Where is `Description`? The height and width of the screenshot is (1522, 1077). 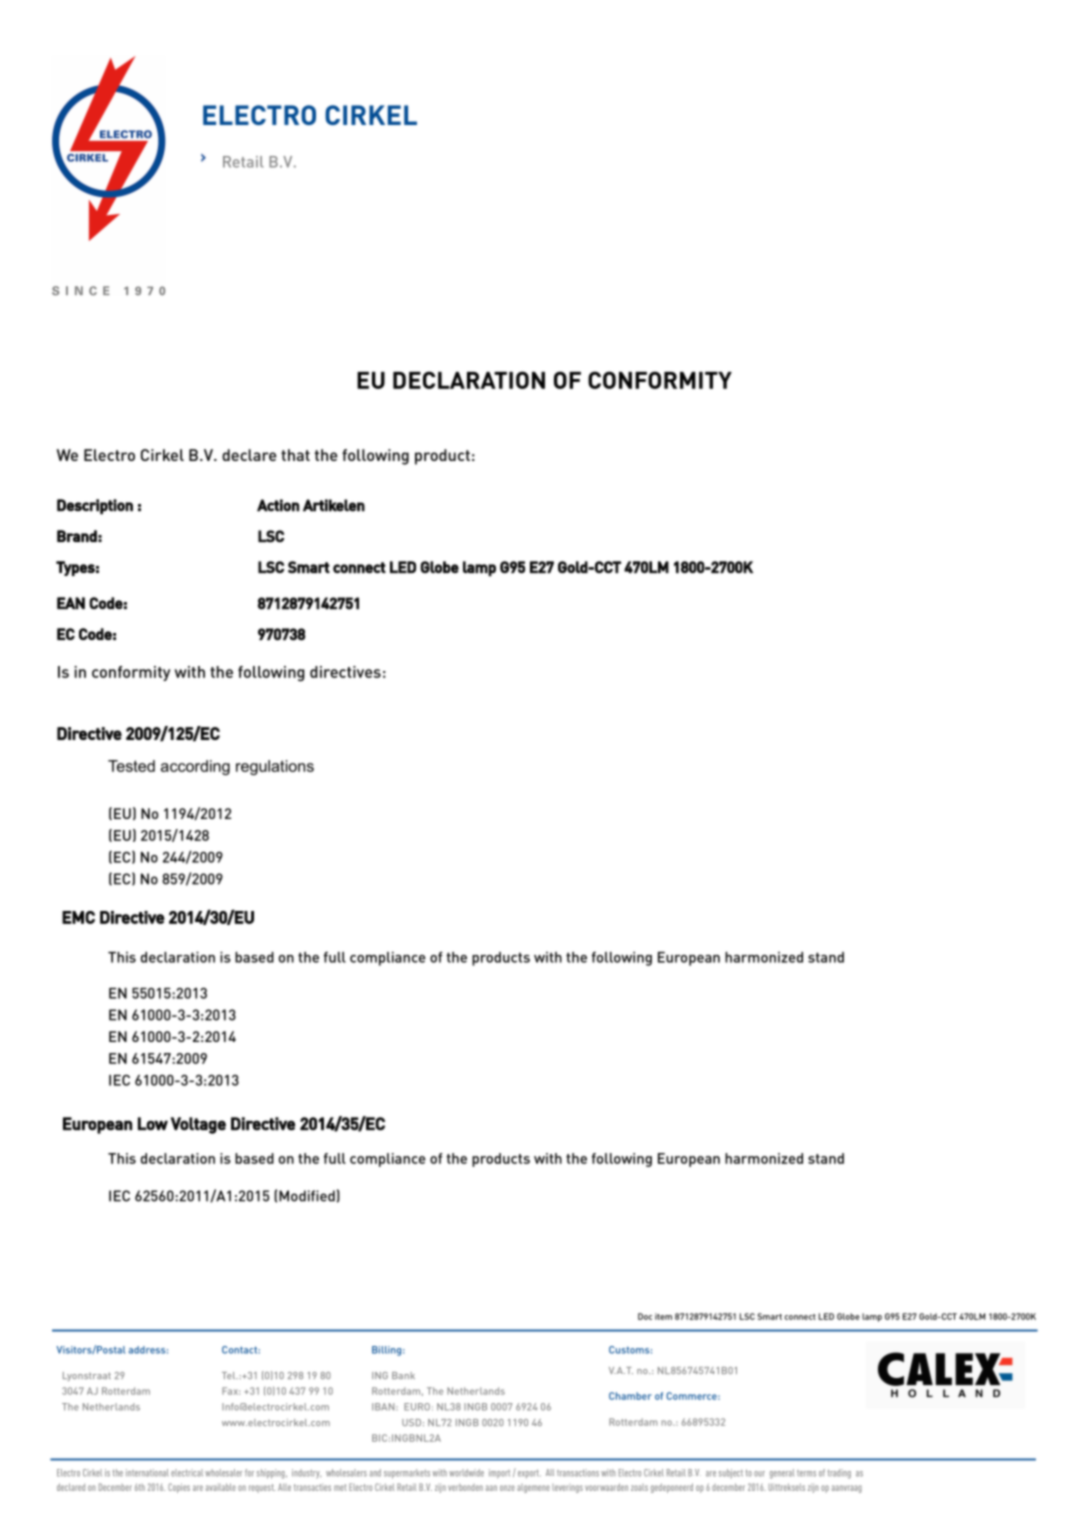
Description is located at coordinates (95, 507).
